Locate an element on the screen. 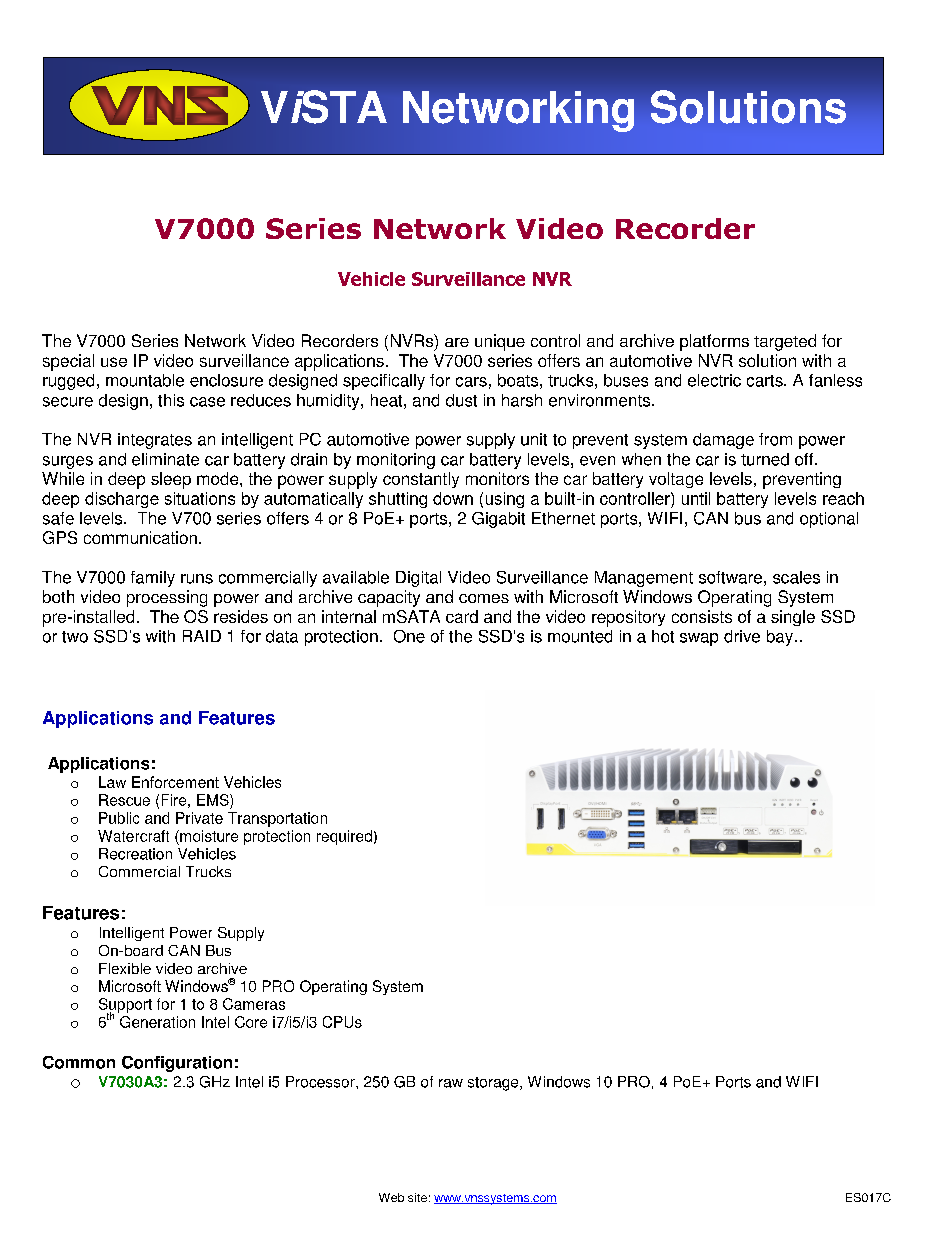 The image size is (952, 1233). Configuration is located at coordinates (177, 1064).
